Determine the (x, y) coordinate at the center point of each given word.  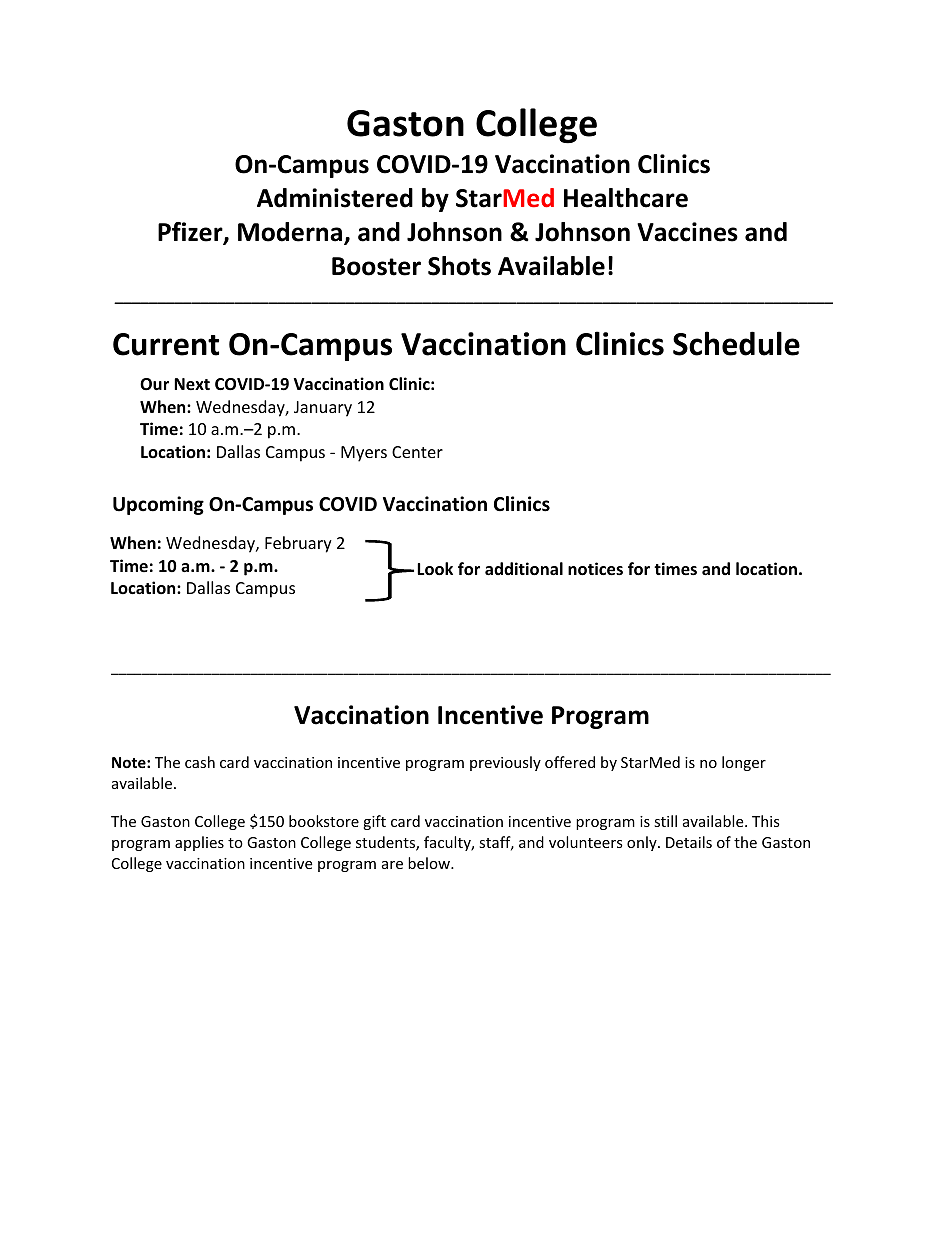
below (430, 863)
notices (595, 569)
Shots (459, 266)
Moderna (291, 233)
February (298, 544)
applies (199, 843)
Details (689, 842)
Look (435, 569)
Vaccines (687, 232)
